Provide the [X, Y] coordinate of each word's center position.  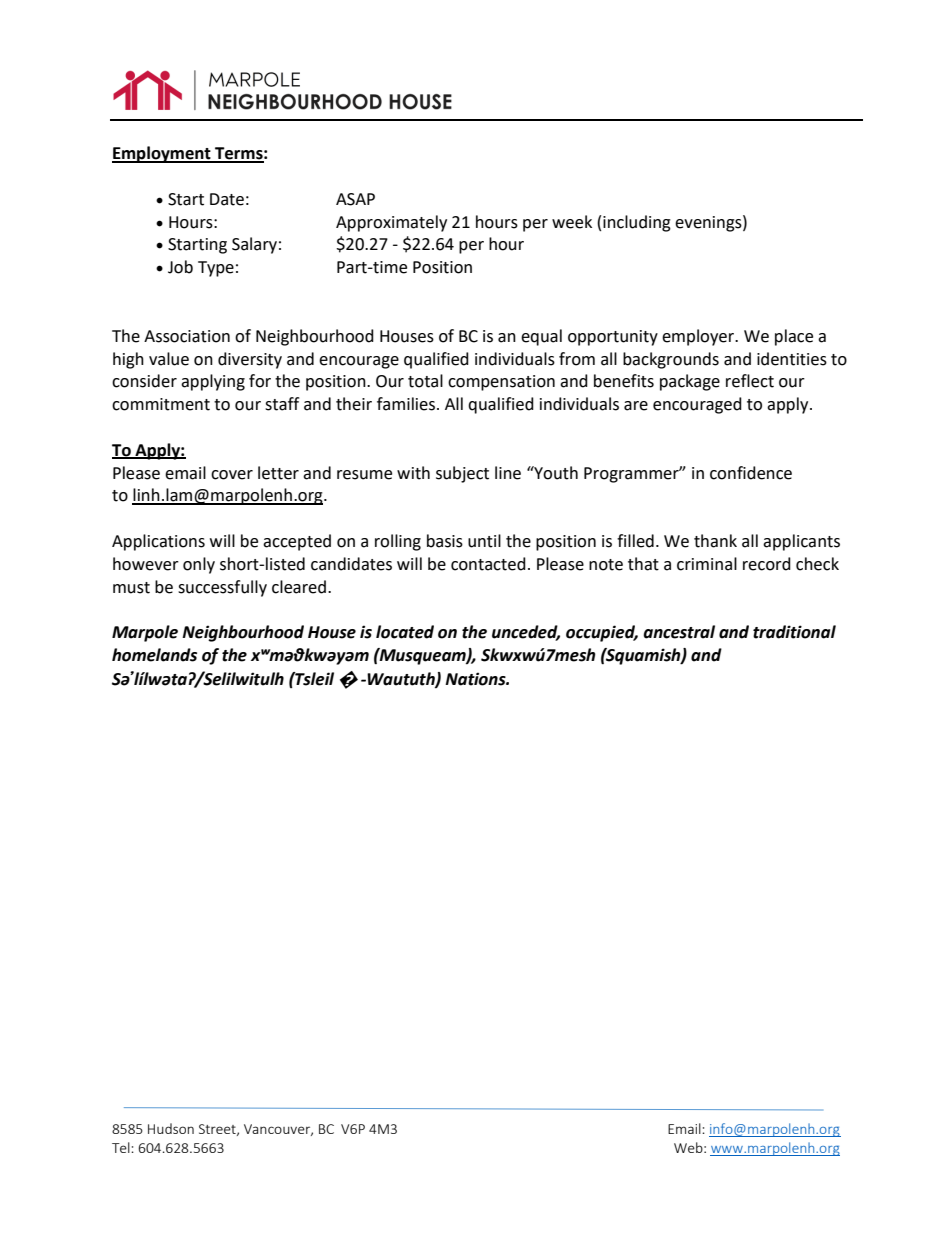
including [637, 223]
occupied [602, 633]
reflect [750, 381]
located [405, 632]
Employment [162, 154]
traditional [794, 632]
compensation [501, 383]
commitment [161, 404]
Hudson [171, 1128]
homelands [154, 655]
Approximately [391, 223]
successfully [222, 588]
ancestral [679, 632]
